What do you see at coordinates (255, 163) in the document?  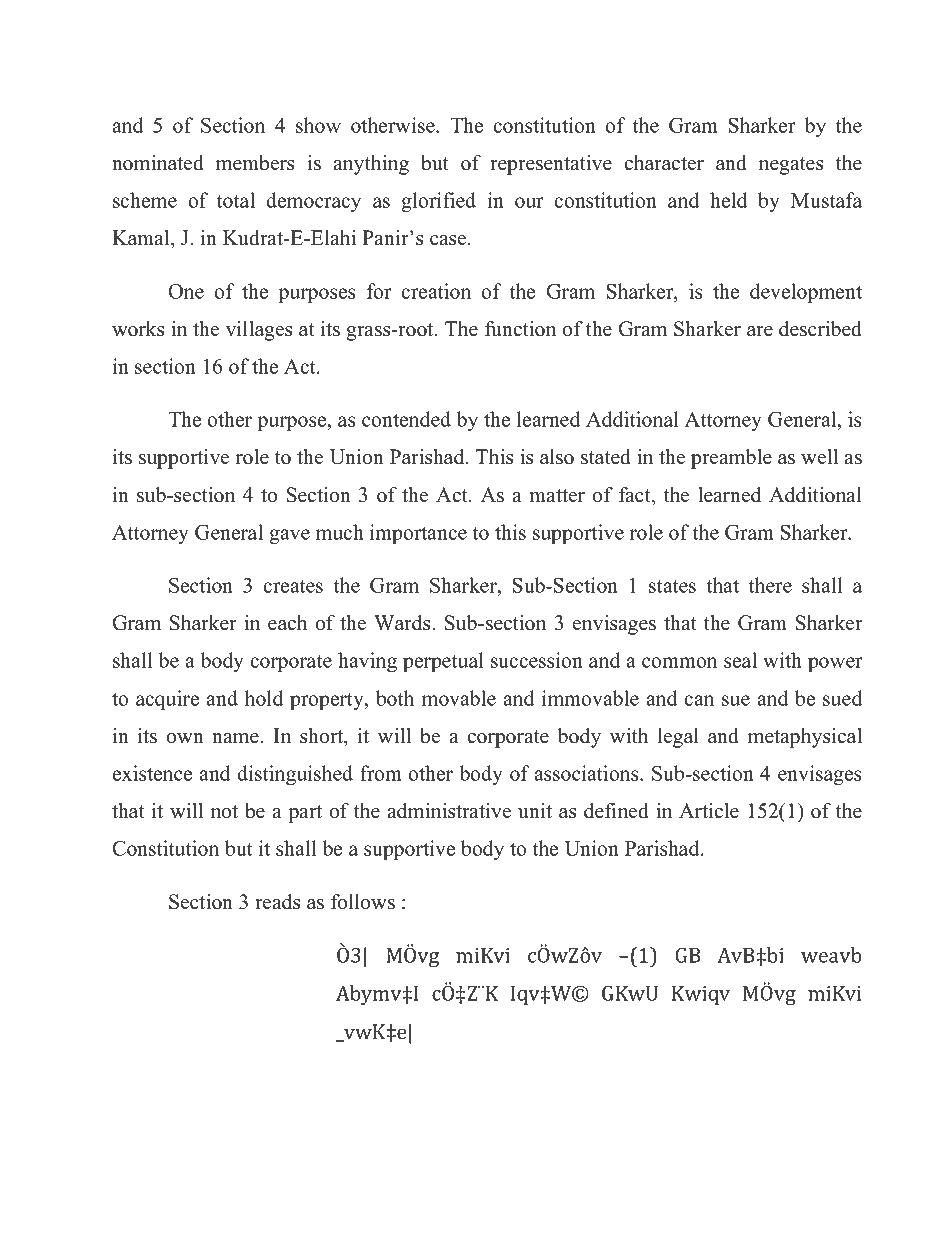 I see `members` at bounding box center [255, 163].
